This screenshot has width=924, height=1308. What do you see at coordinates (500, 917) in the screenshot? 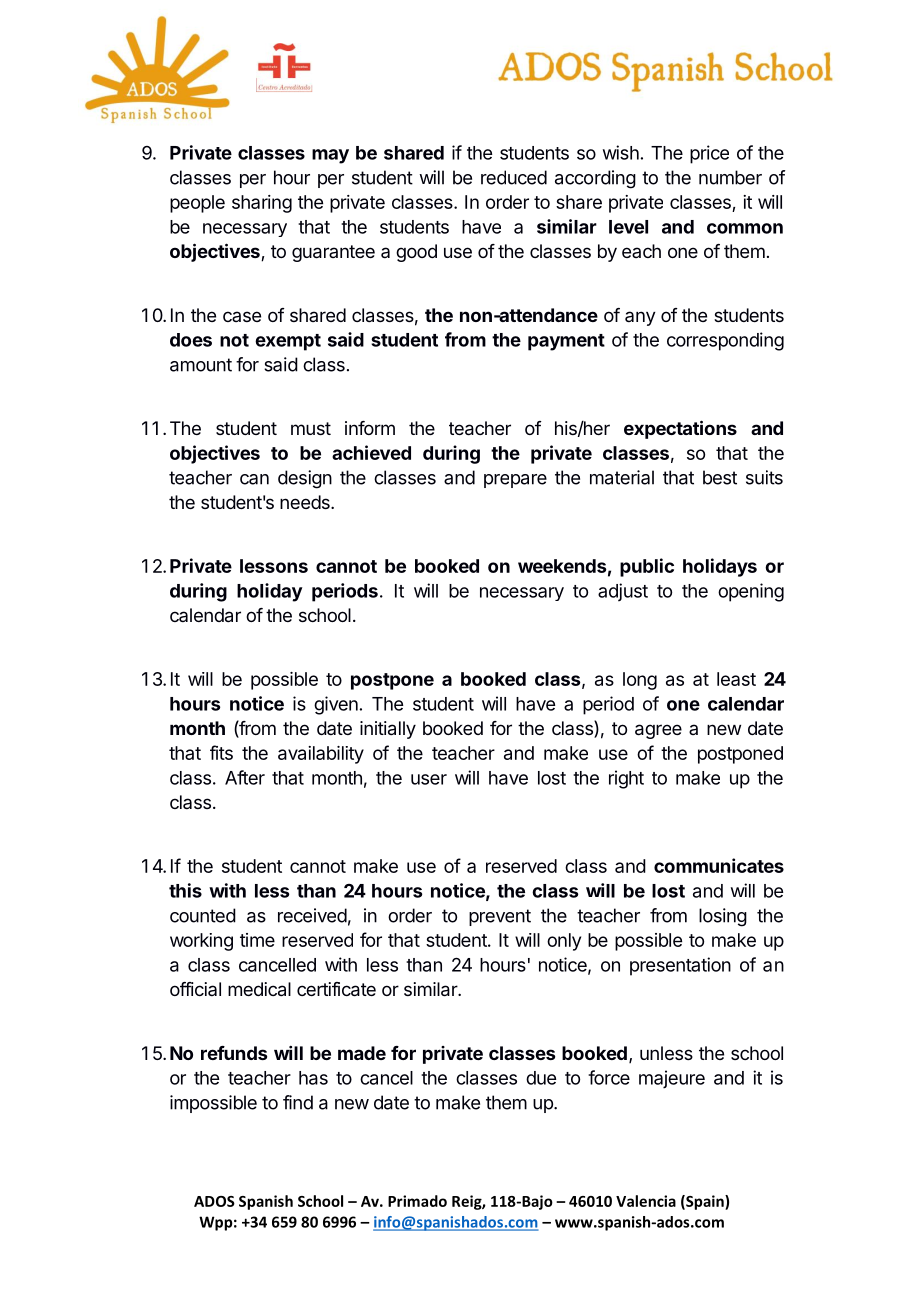
I see `prevent` at bounding box center [500, 917].
